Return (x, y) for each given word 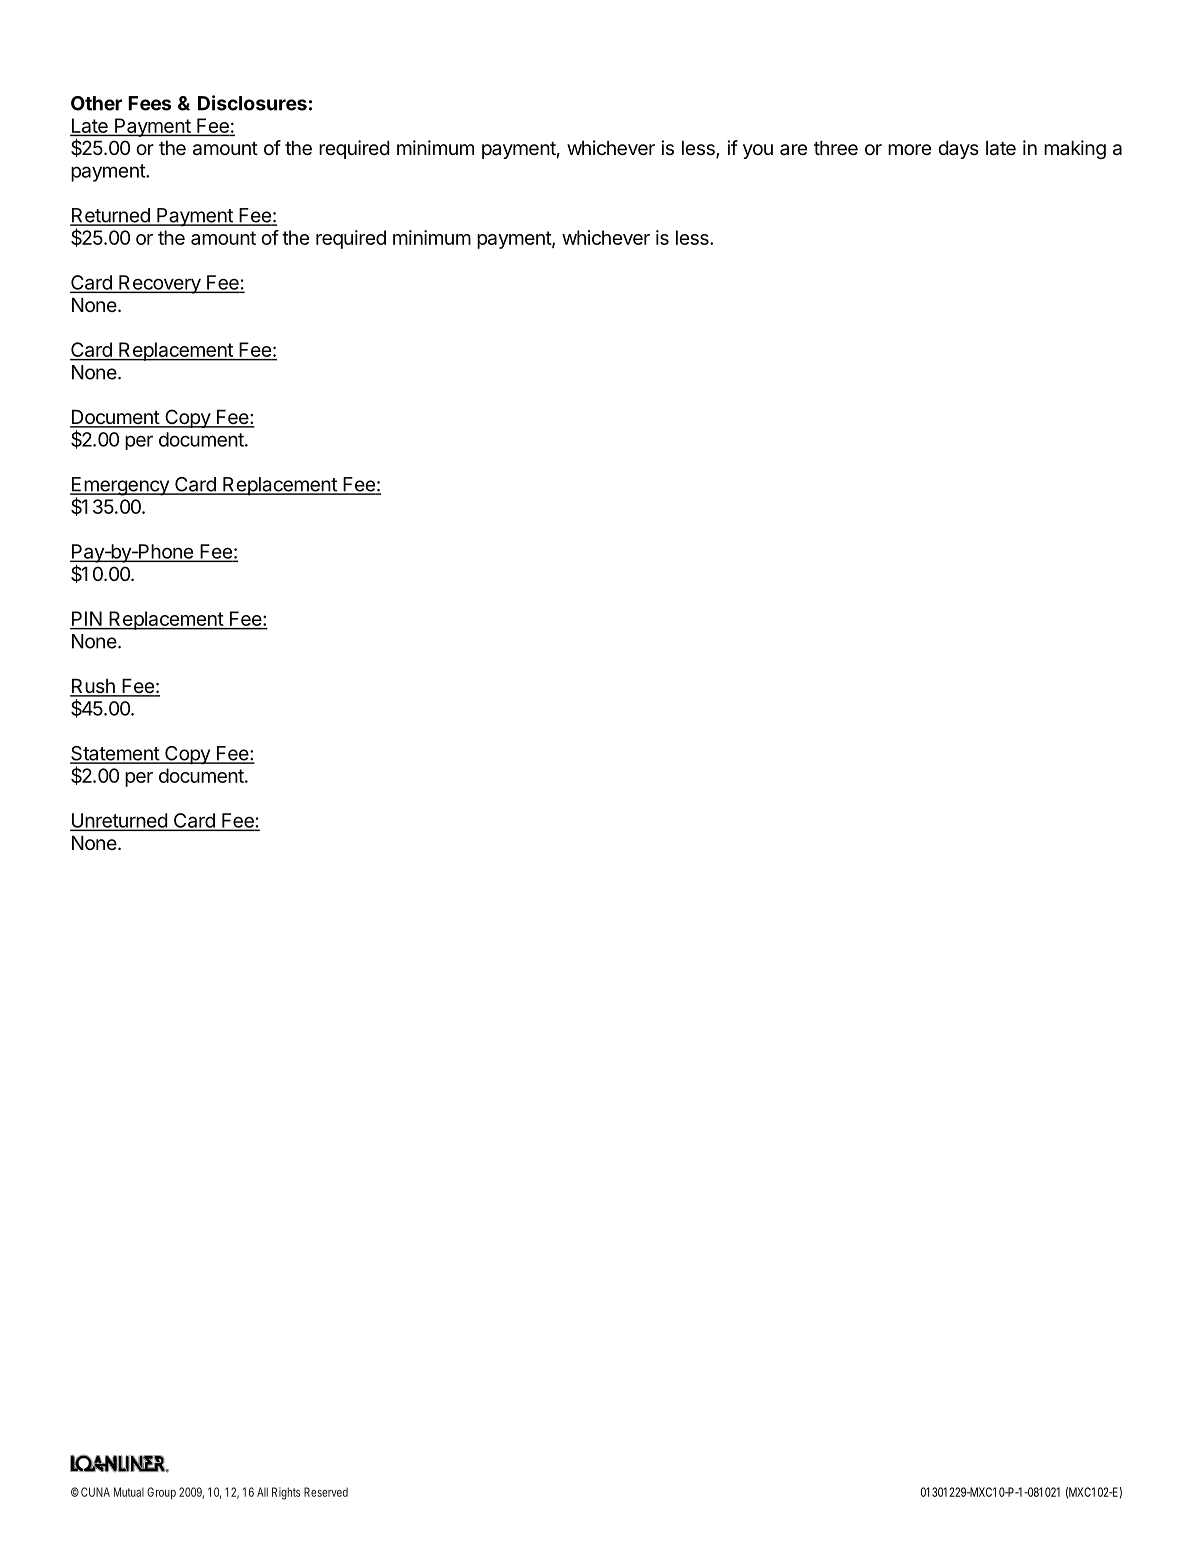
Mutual (129, 1492)
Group (161, 1493)
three (836, 148)
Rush (93, 687)
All (262, 1492)
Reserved (326, 1492)
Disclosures (252, 103)
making (1075, 149)
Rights (286, 1493)
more (909, 149)
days (958, 150)
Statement (115, 754)
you (758, 151)
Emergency (120, 487)
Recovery (159, 284)
